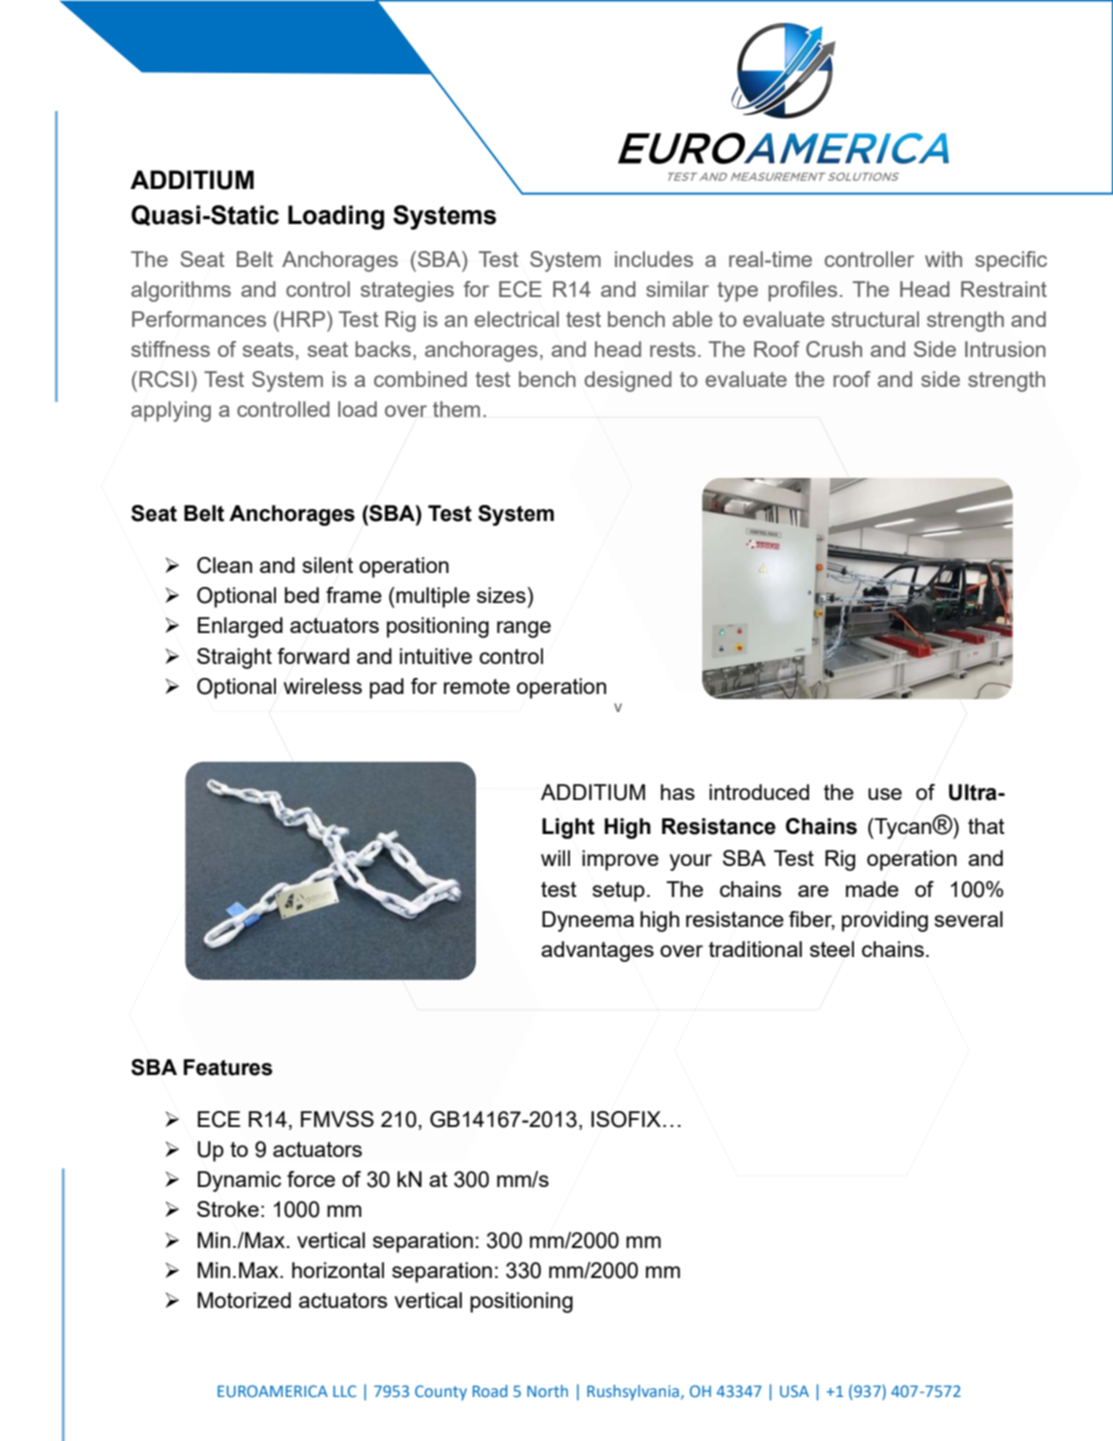 This screenshot has width=1113, height=1441. What do you see at coordinates (875, 319) in the screenshot?
I see `structural` at bounding box center [875, 319].
